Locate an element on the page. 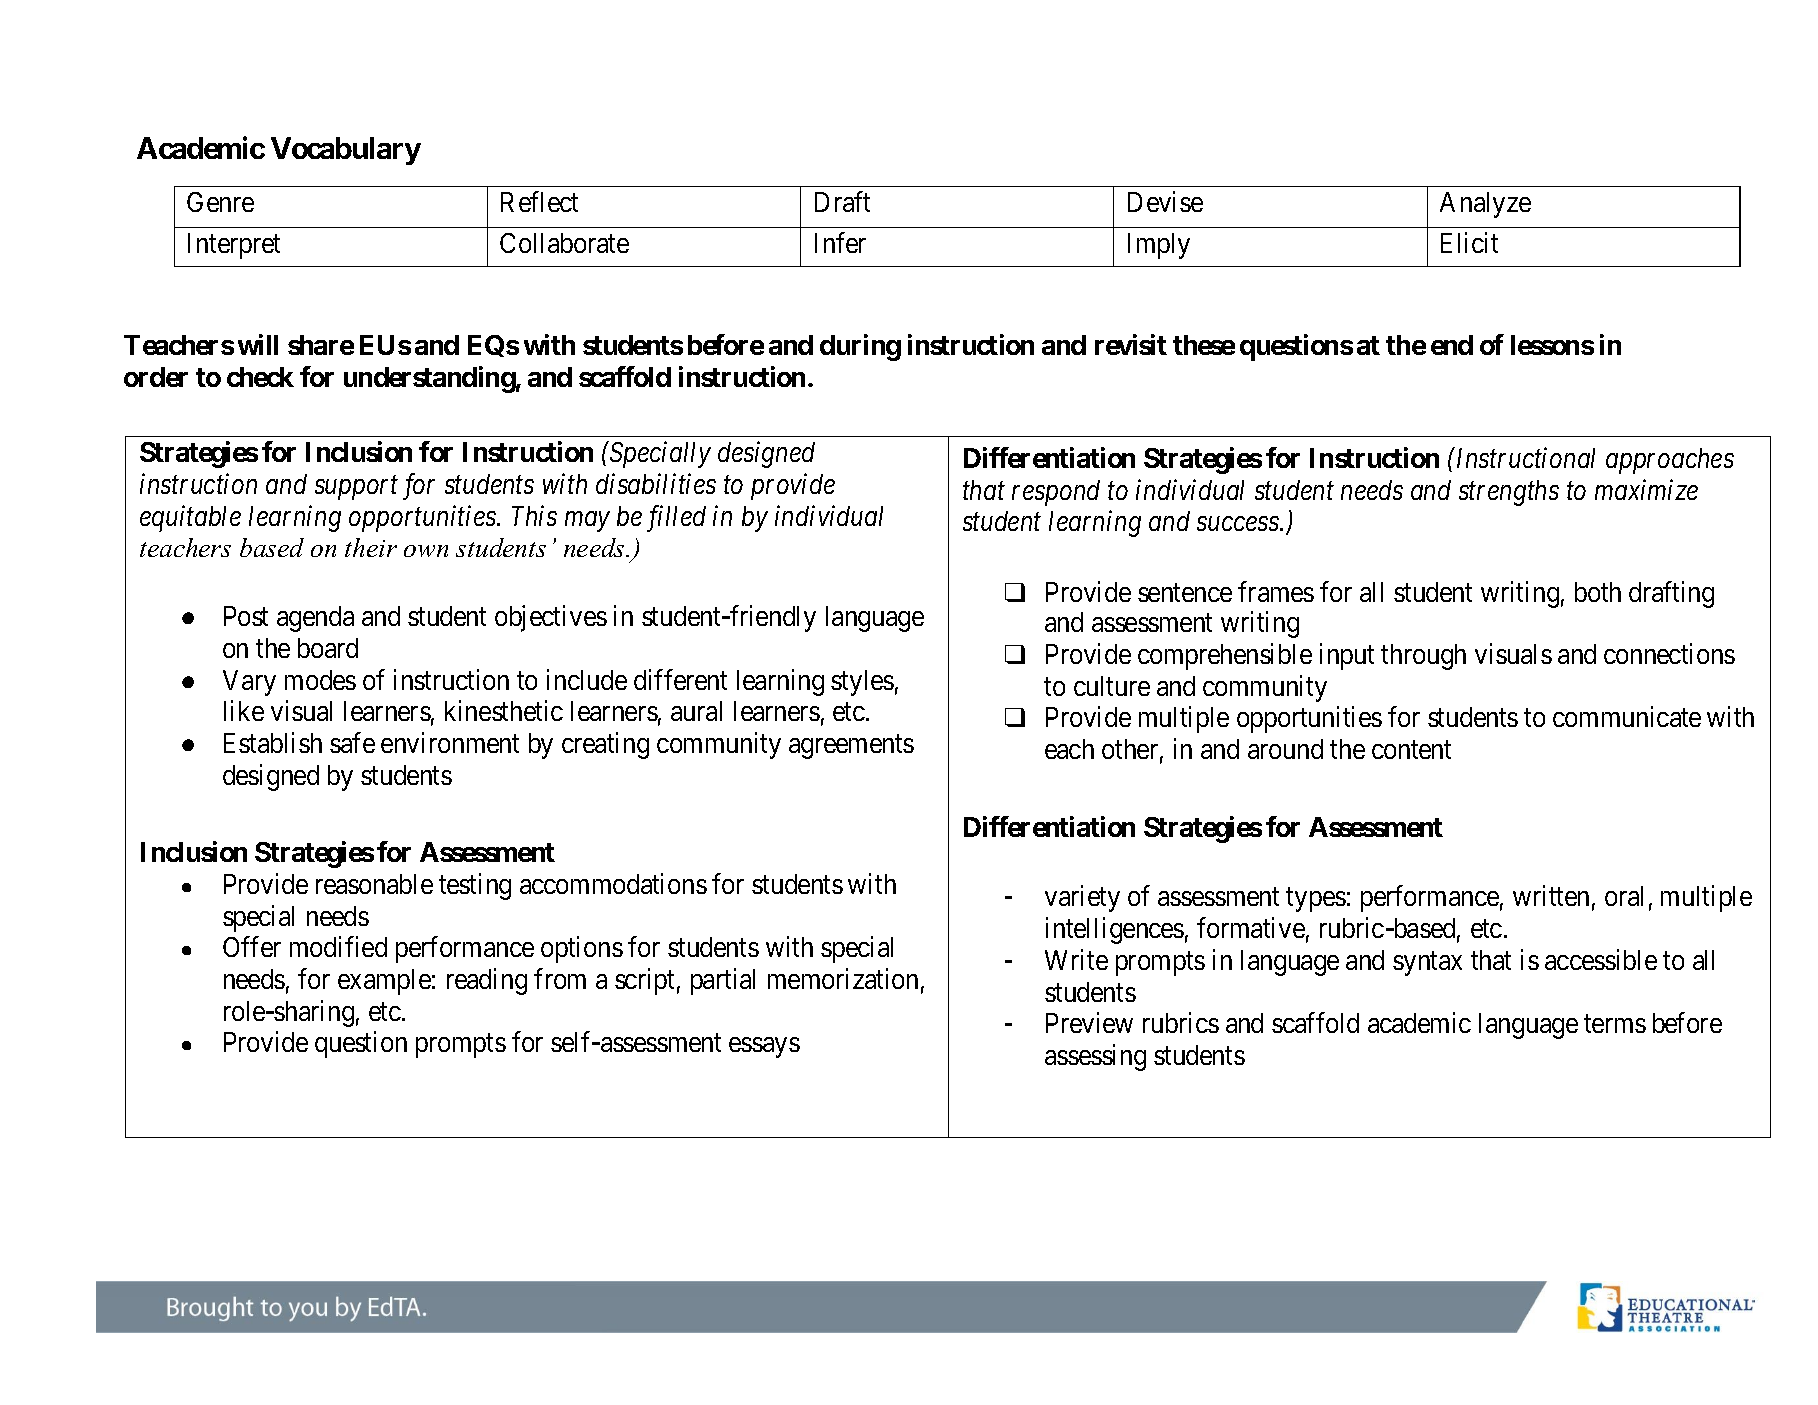 This page has width=1818, height=1405. strengths is located at coordinates (1509, 493).
